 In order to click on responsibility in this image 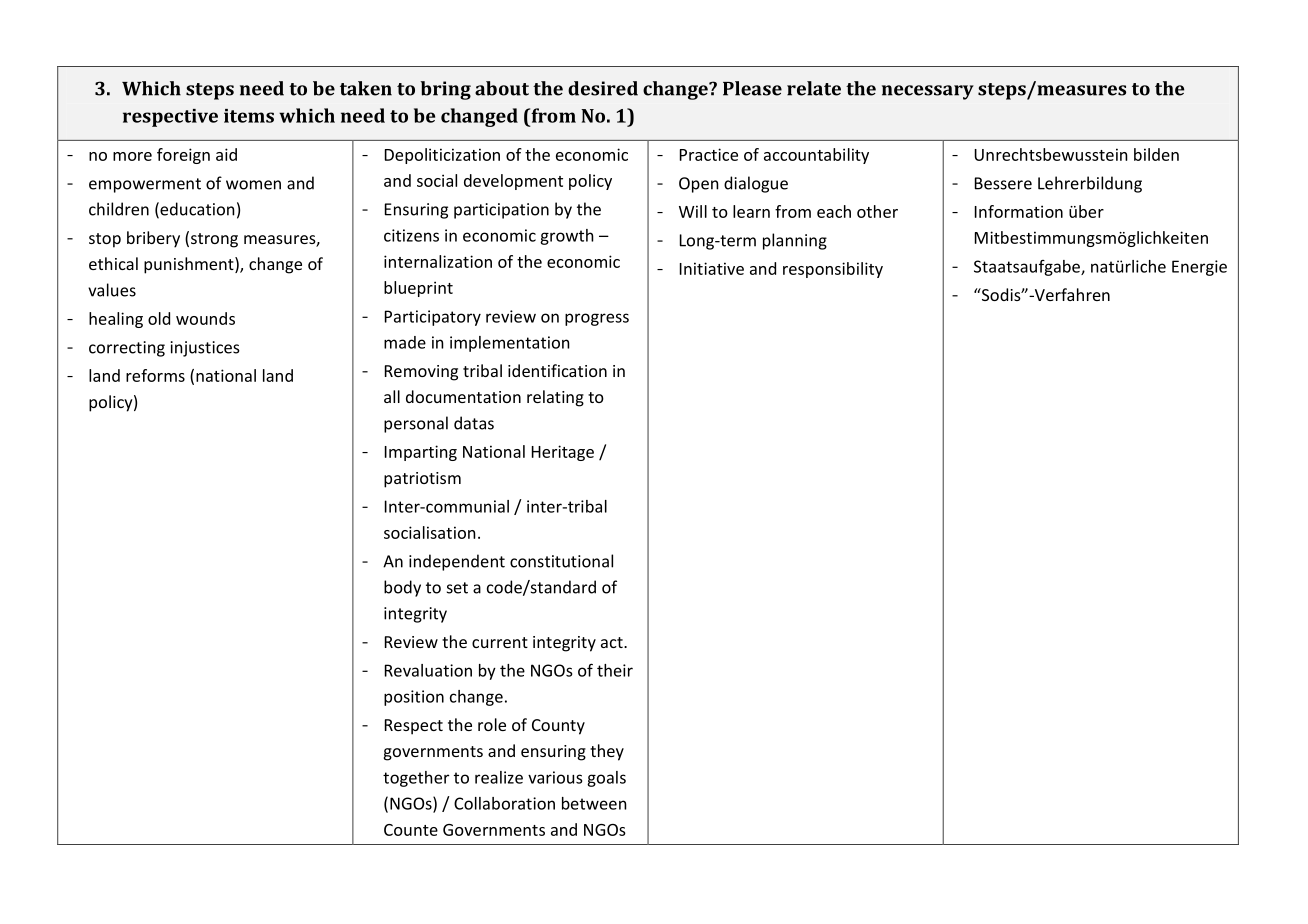, I will do `click(833, 270)`.
